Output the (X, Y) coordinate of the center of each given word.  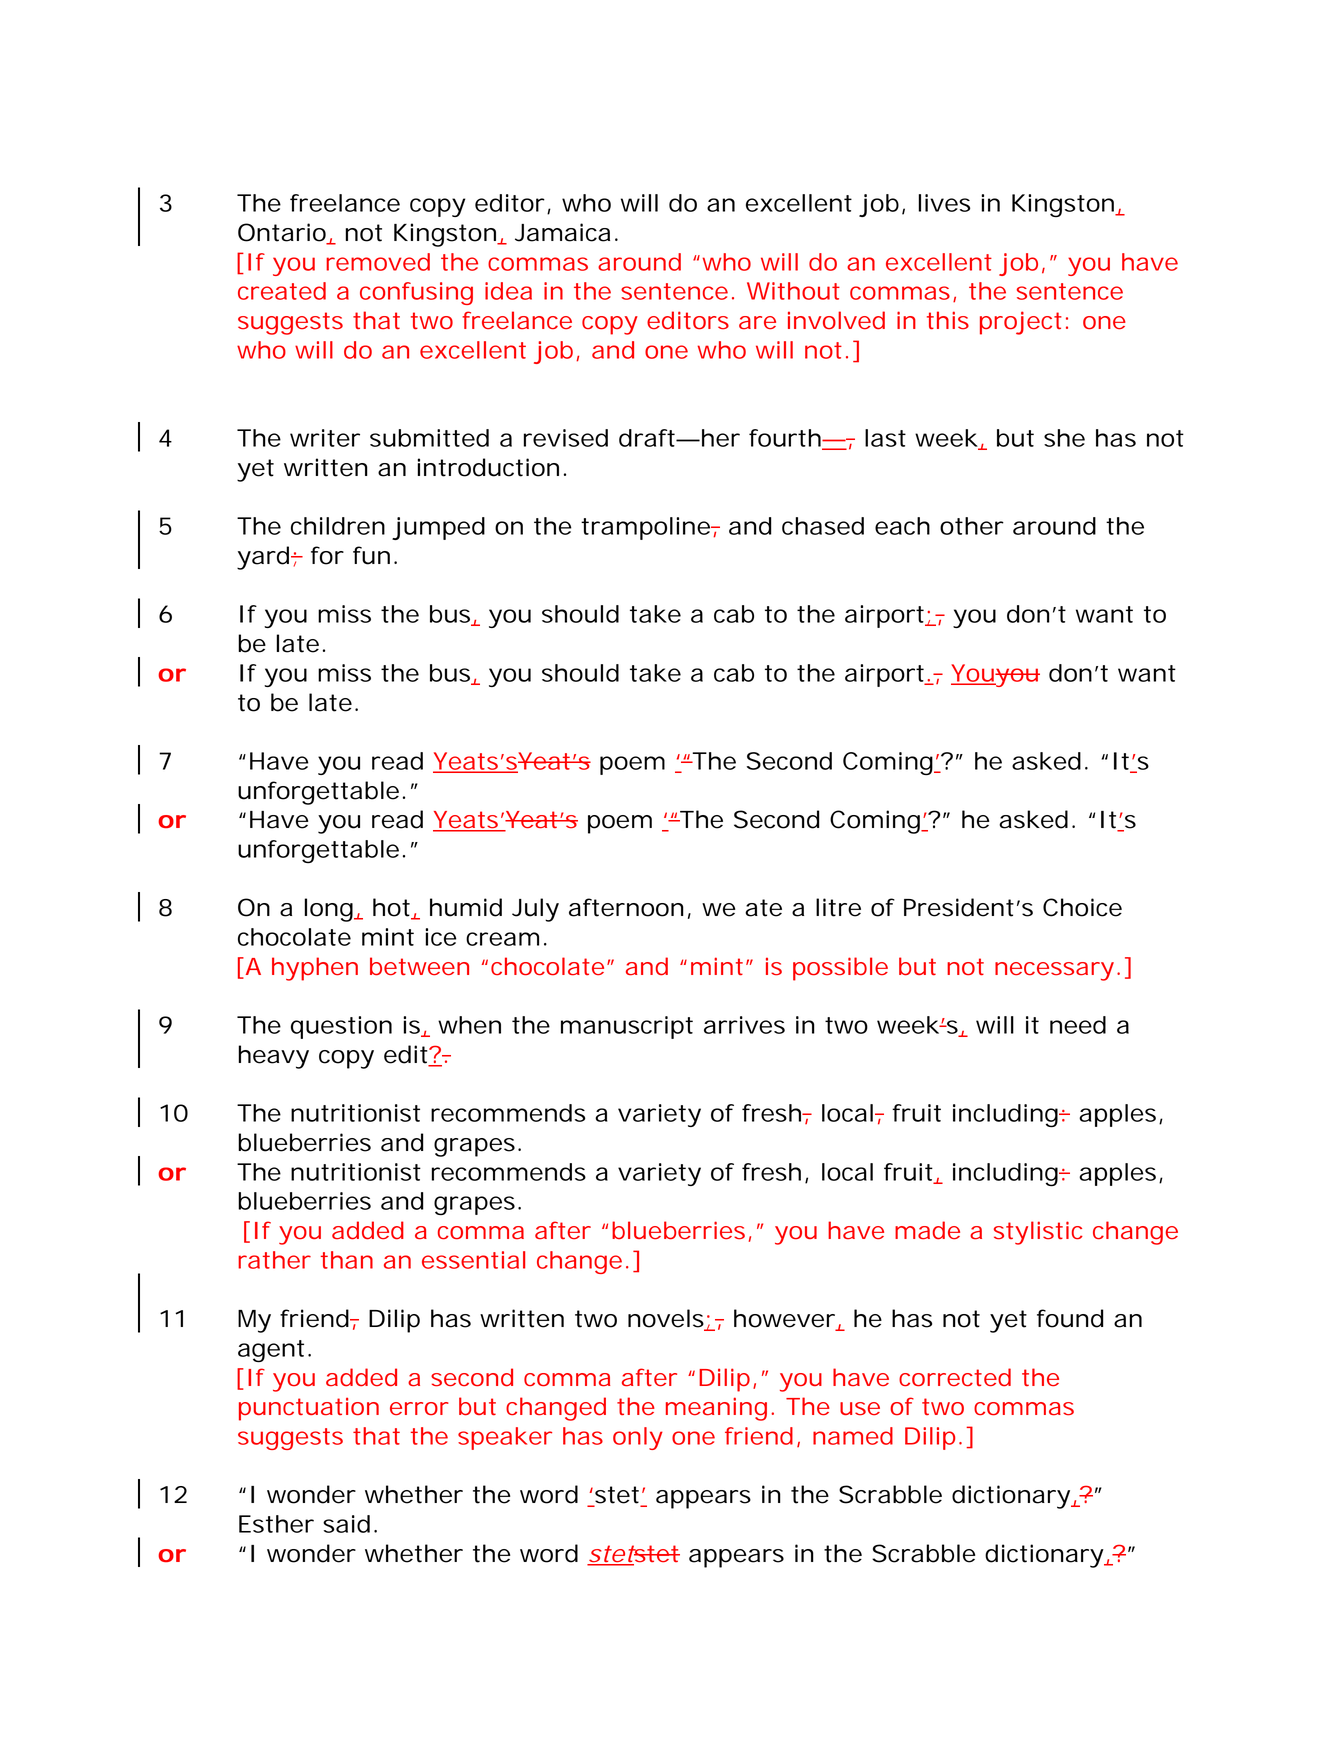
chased (823, 526)
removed (378, 262)
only (638, 1438)
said (346, 1524)
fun (371, 555)
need (1078, 1025)
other (972, 526)
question (341, 1027)
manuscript (627, 1027)
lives (944, 203)
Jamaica (562, 232)
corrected (955, 1377)
